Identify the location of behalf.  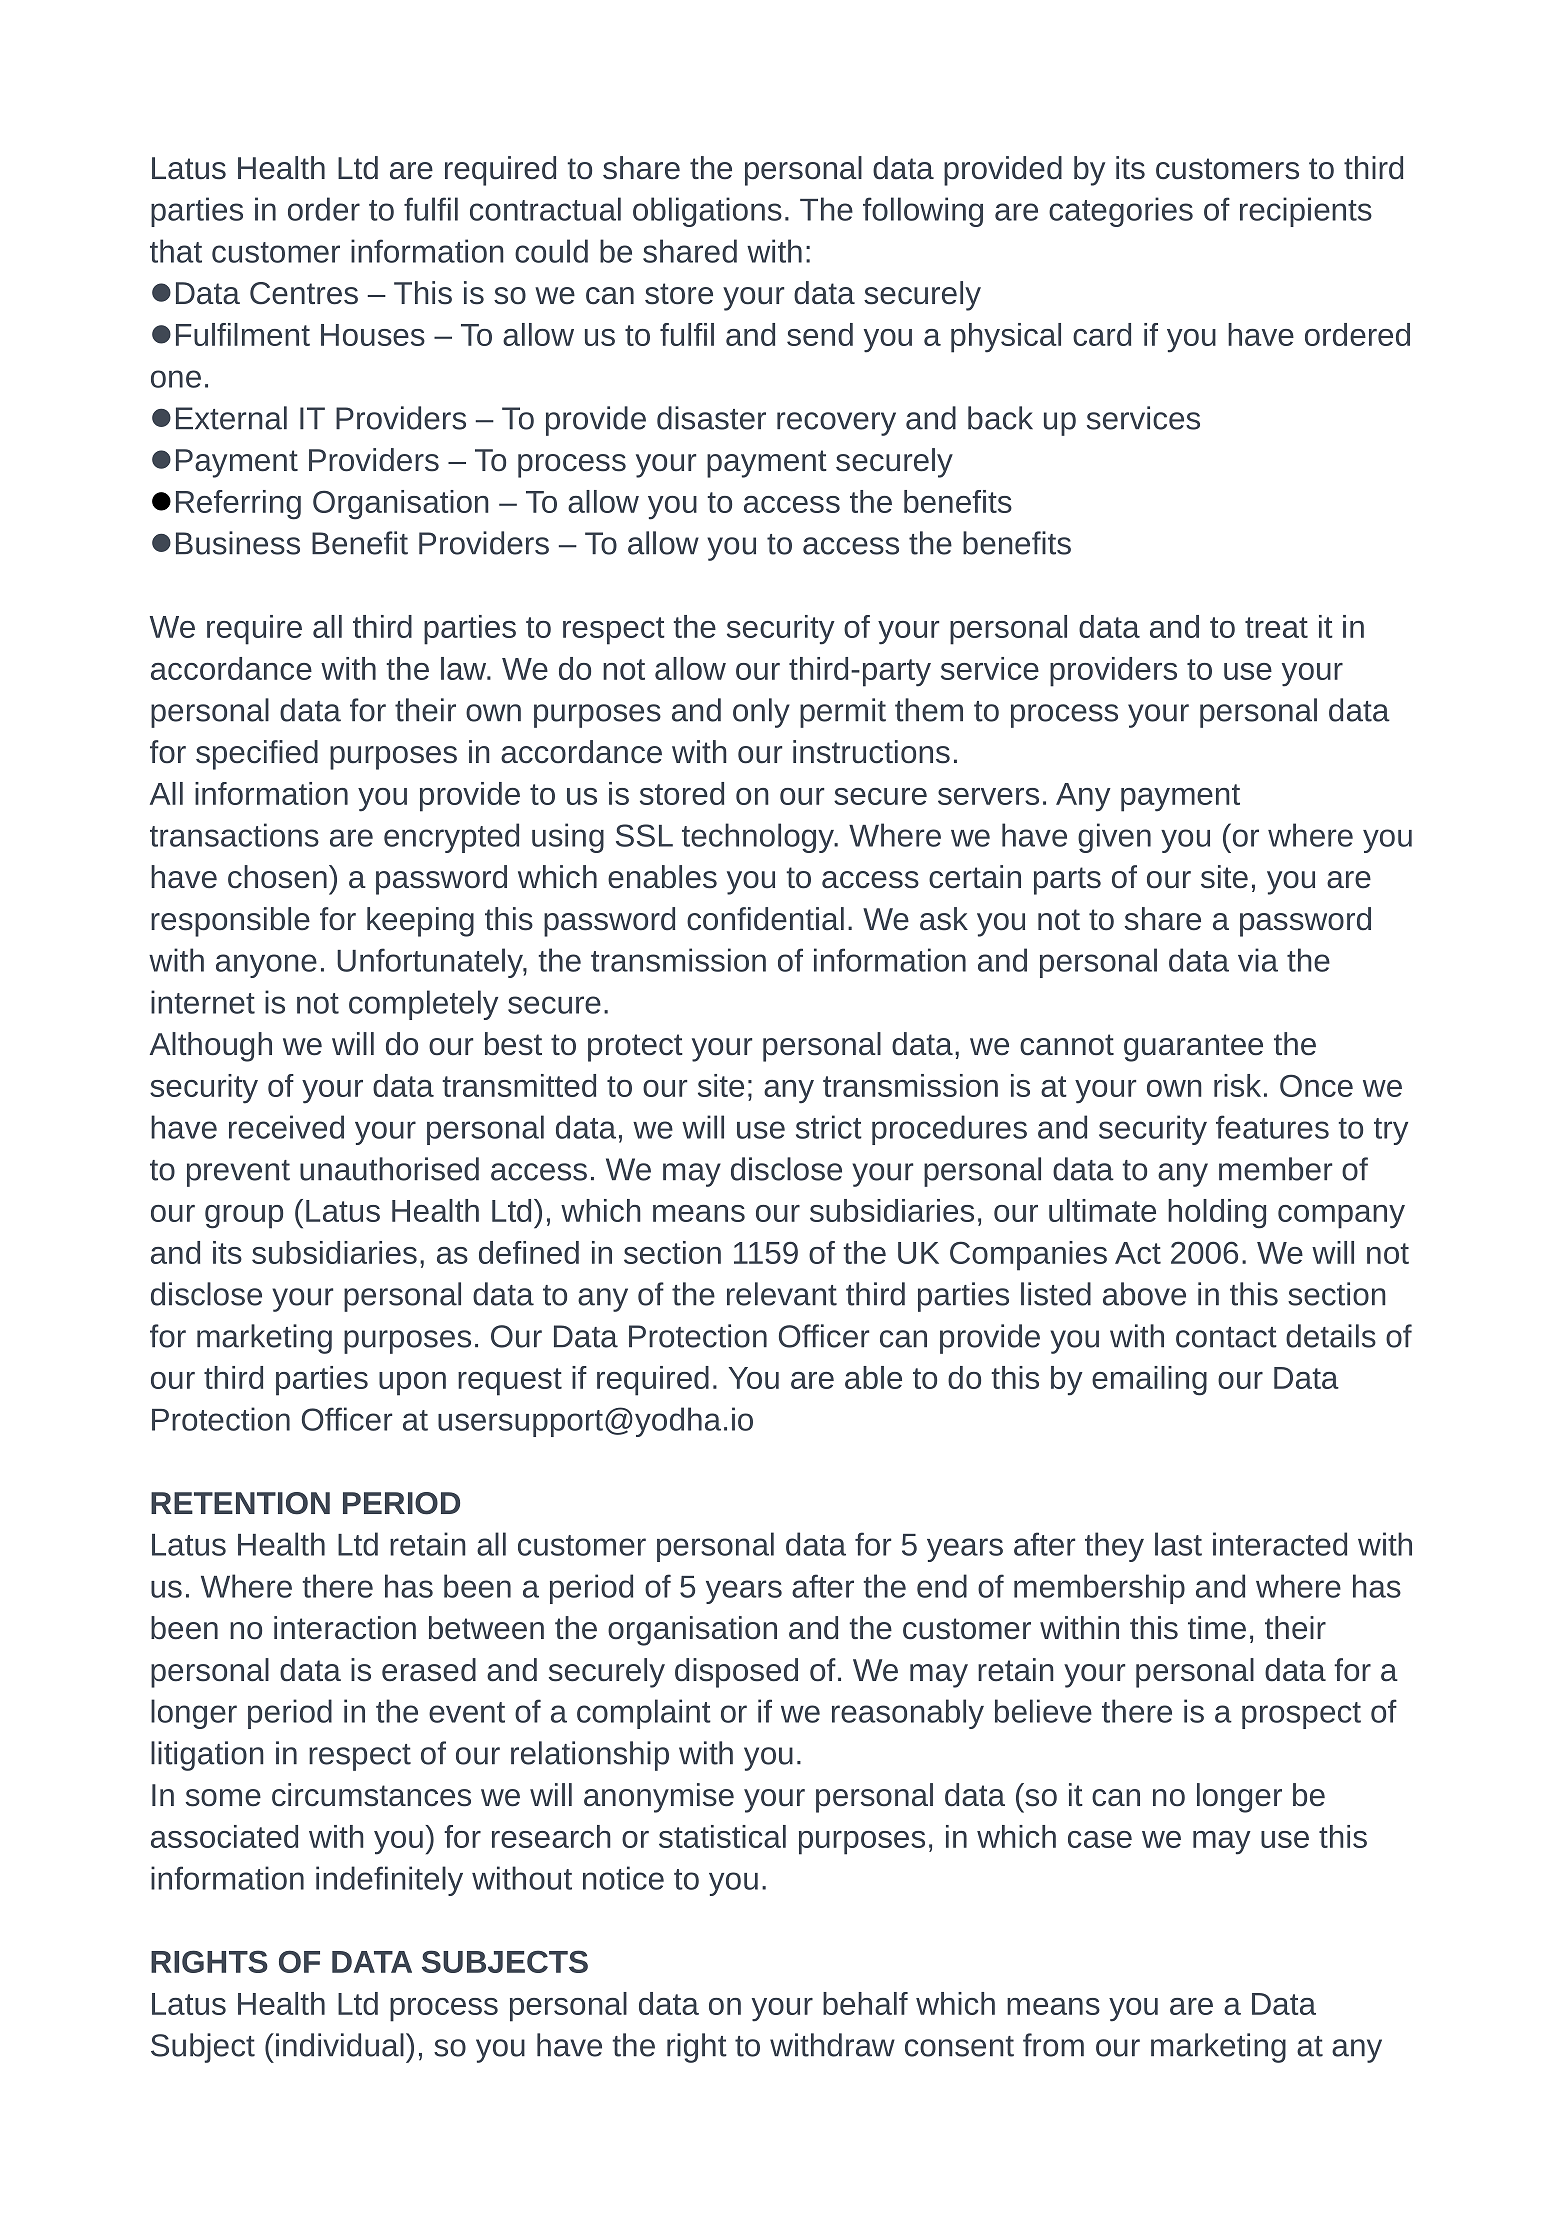
(865, 2003).
